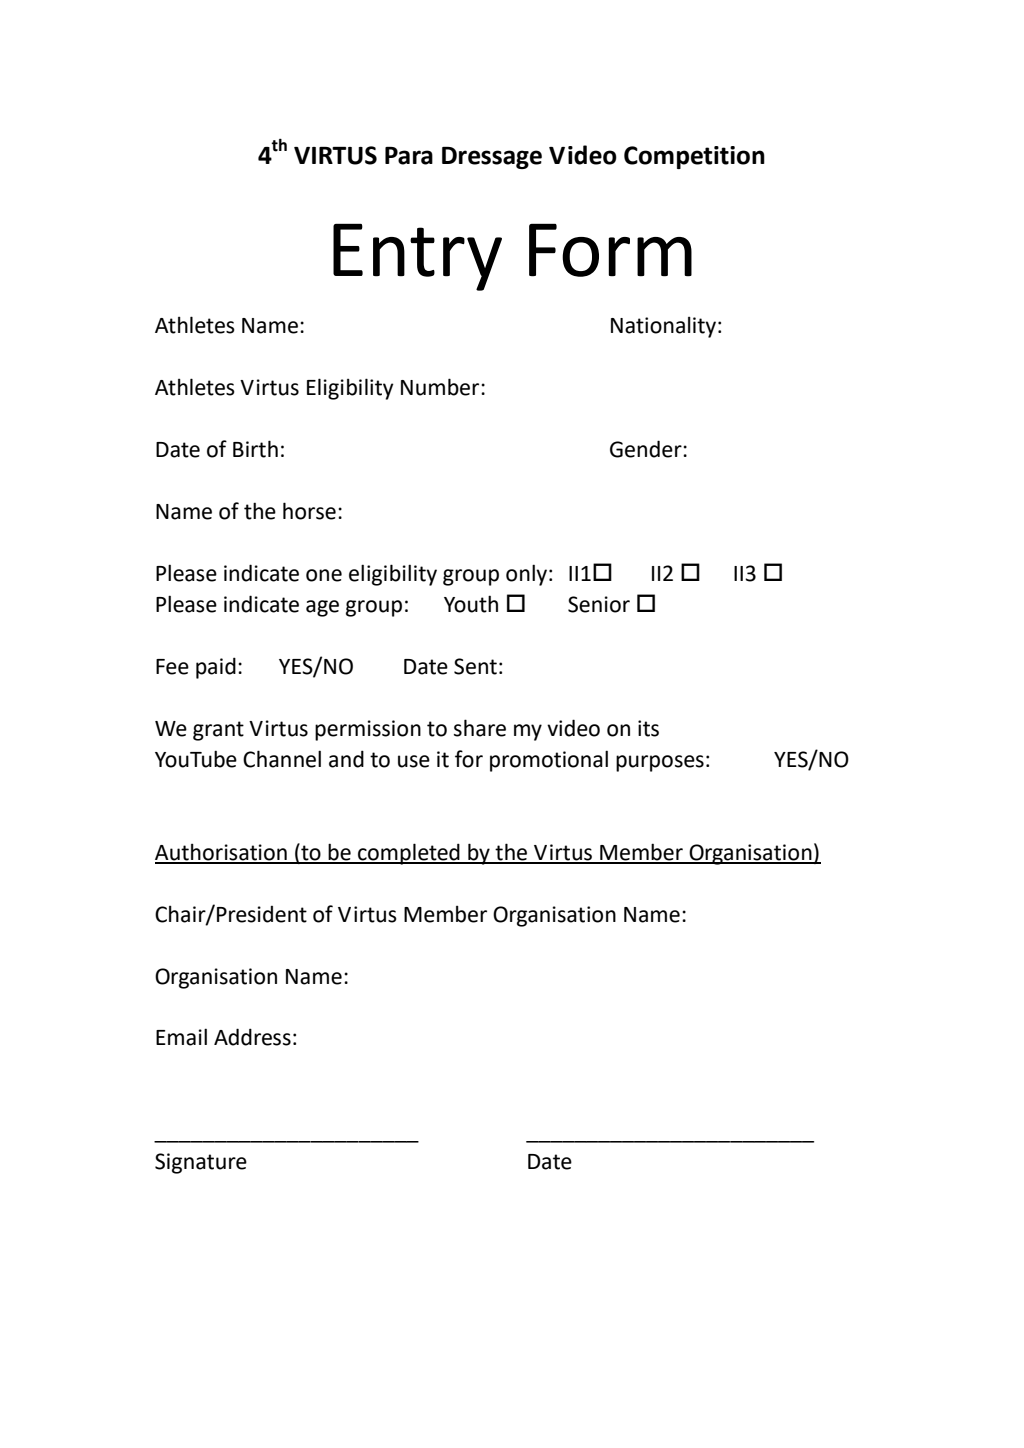 This image has height=1448, width=1024. What do you see at coordinates (441, 387) in the image?
I see `Number` at bounding box center [441, 387].
